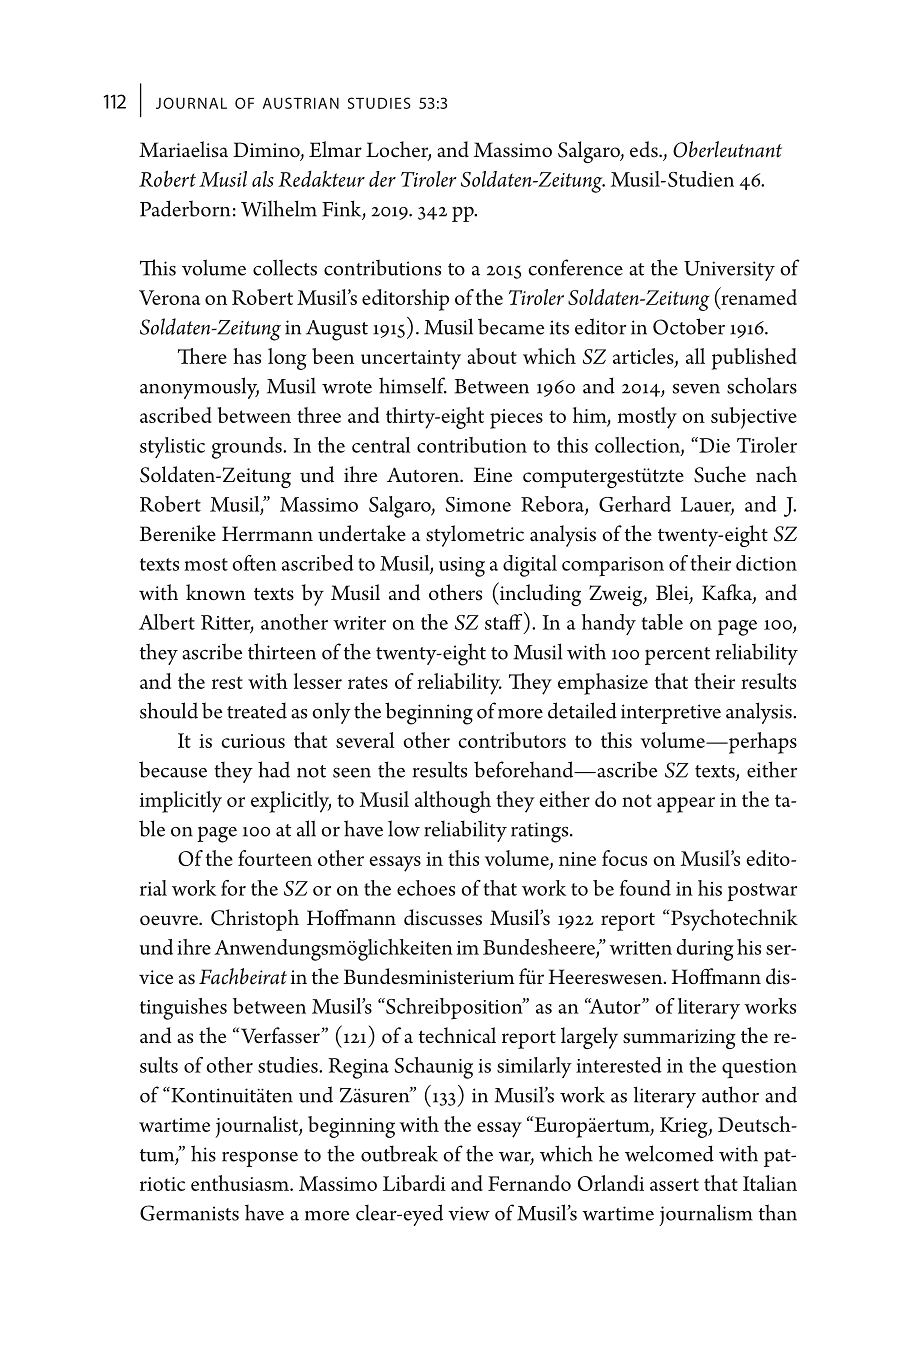 The image size is (911, 1367). What do you see at coordinates (645, 149) in the document?
I see `eds` at bounding box center [645, 149].
